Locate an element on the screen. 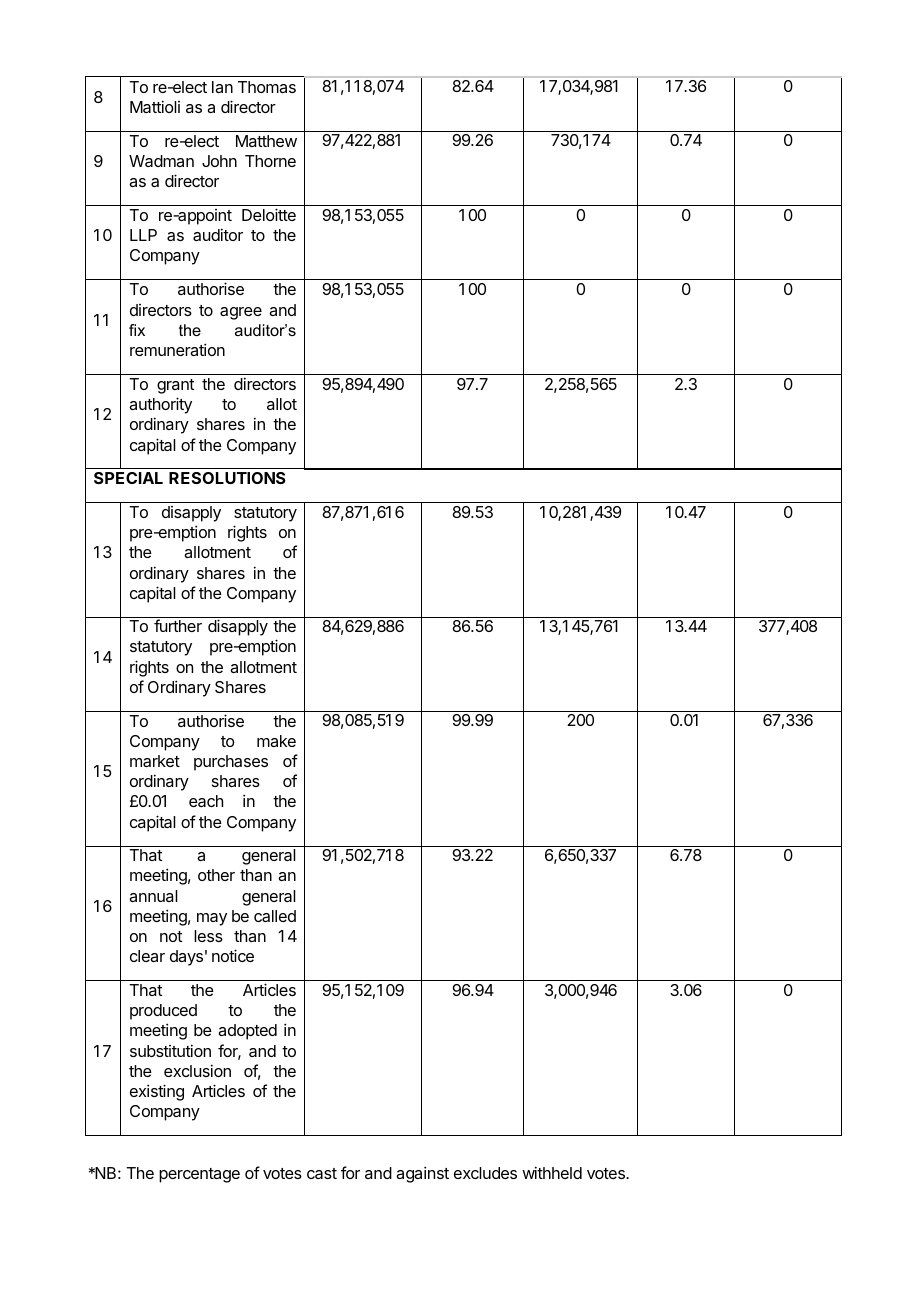  cast is located at coordinates (322, 1173).
